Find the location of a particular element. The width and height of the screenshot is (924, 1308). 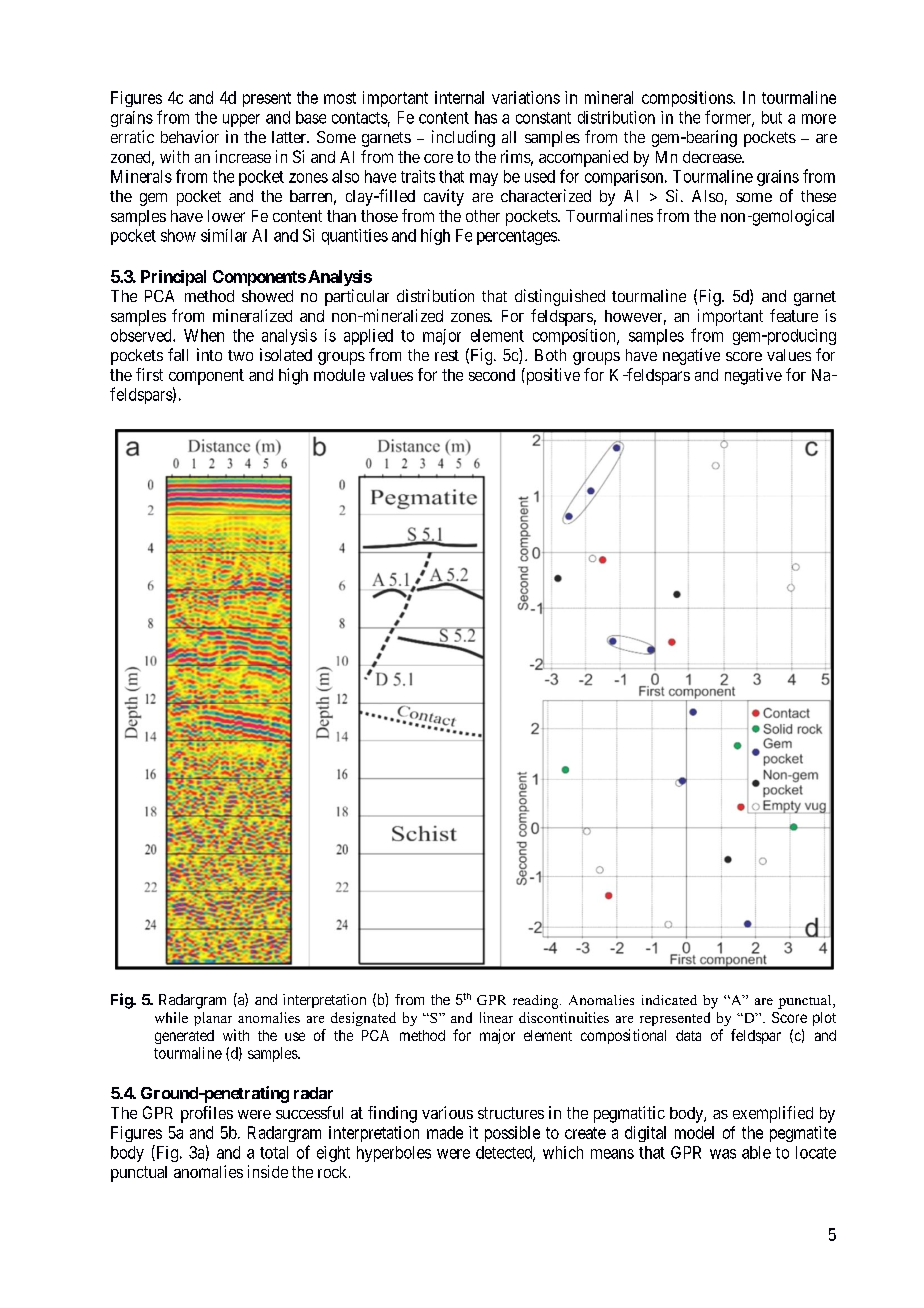

first is located at coordinates (149, 374).
